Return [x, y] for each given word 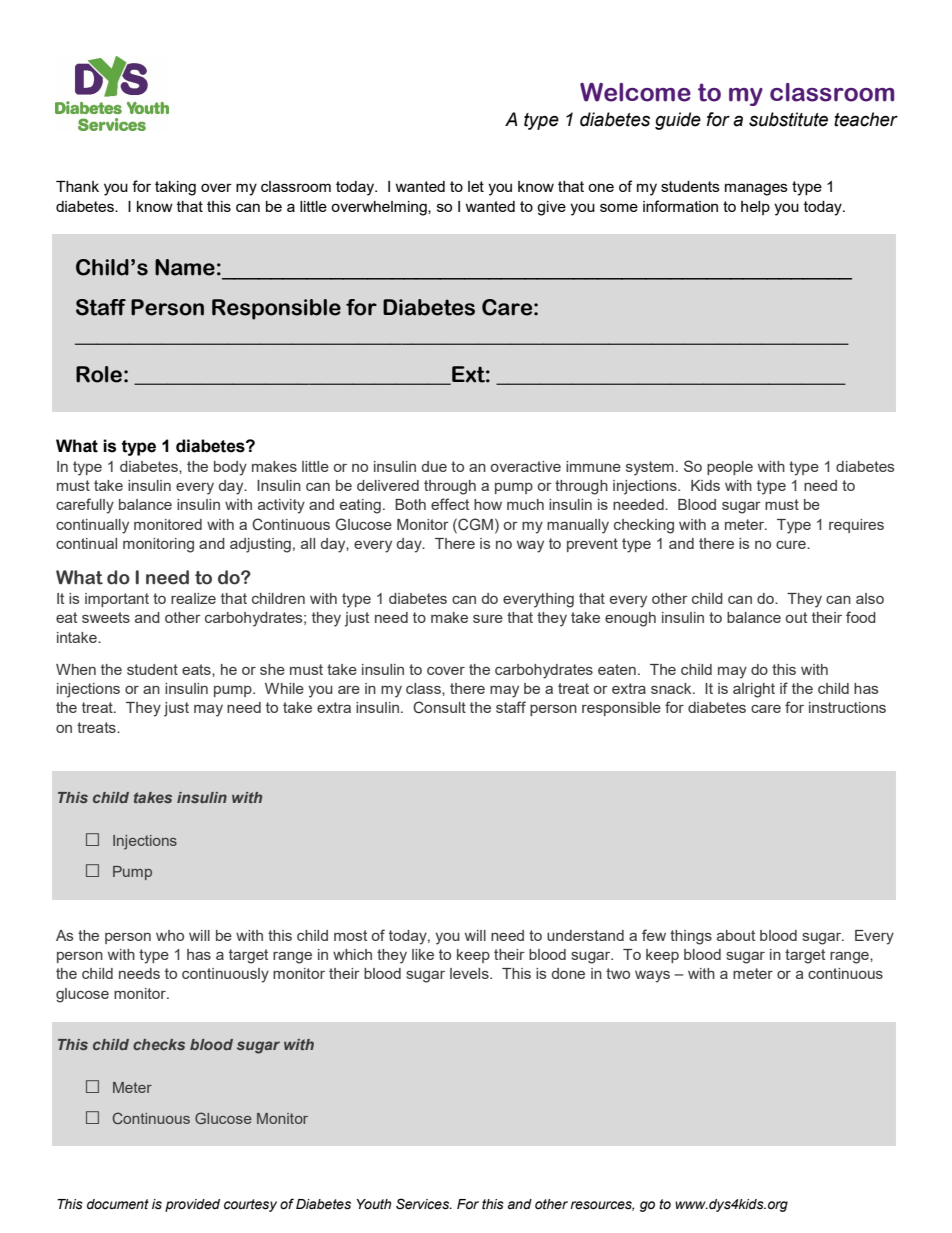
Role [99, 374]
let [476, 186]
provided [192, 1205]
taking [175, 188]
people [730, 468]
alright [754, 690]
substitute [788, 119]
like [423, 954]
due [434, 466]
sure [488, 619]
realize [193, 598]
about [736, 935]
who [170, 935]
